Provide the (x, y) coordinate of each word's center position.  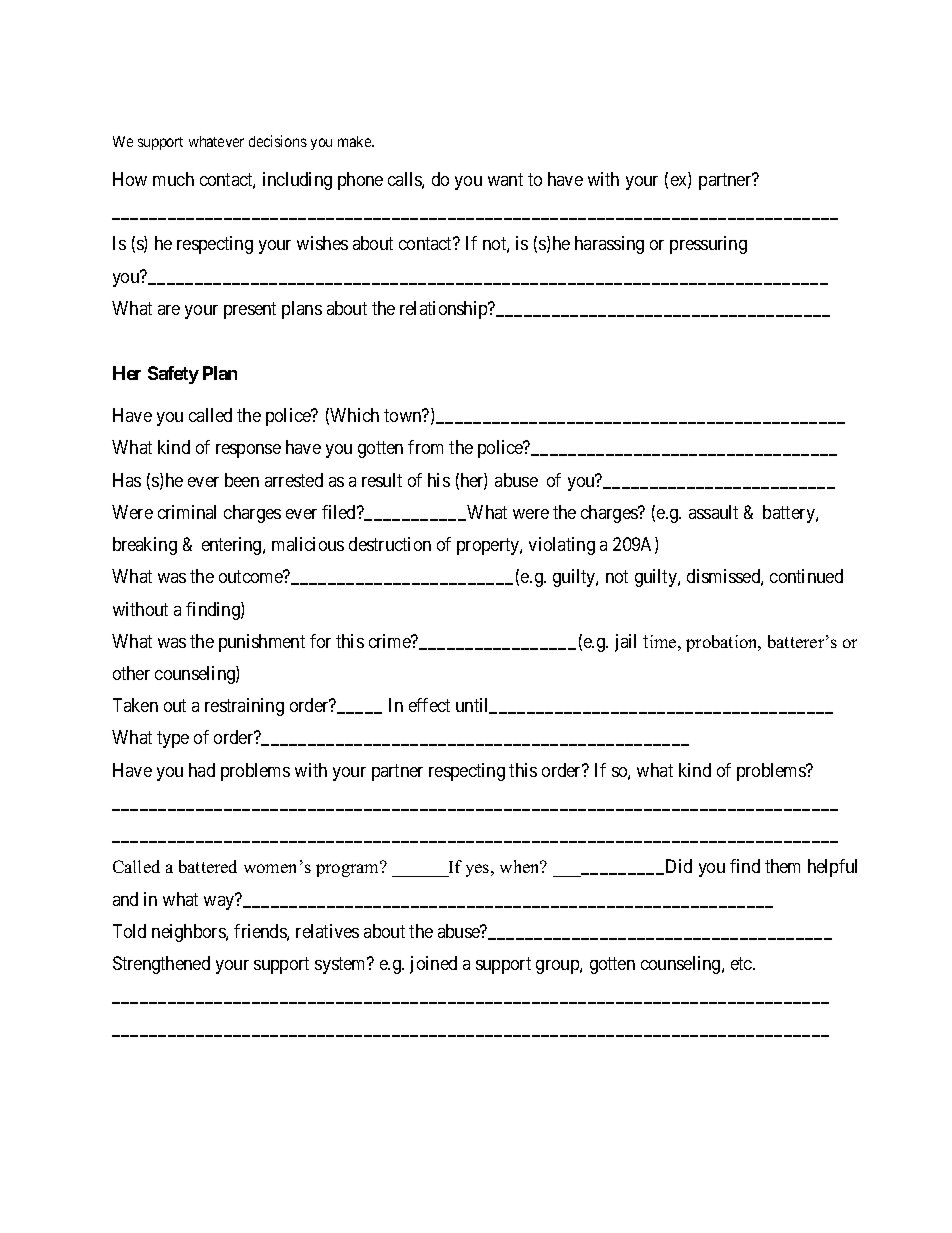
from (425, 447)
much (173, 179)
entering (233, 546)
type (173, 740)
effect (429, 705)
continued (806, 576)
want (505, 179)
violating (562, 546)
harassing (609, 245)
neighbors (189, 933)
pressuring (708, 245)
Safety (173, 375)
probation (723, 643)
